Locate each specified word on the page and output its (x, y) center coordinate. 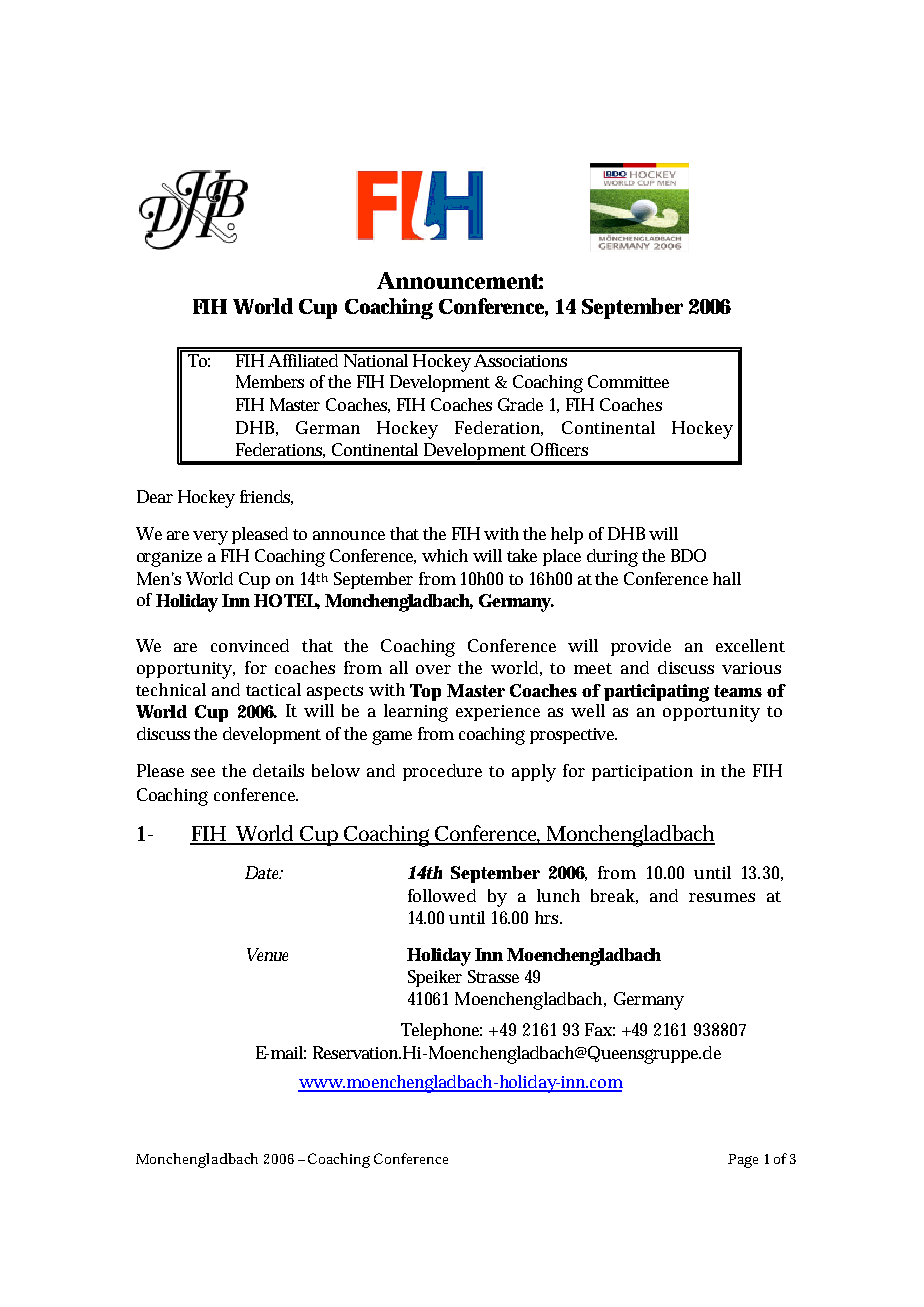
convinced (250, 645)
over (433, 669)
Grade (520, 404)
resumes (722, 897)
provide (641, 647)
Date (264, 872)
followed (442, 895)
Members (270, 381)
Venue (267, 954)
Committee (628, 381)
